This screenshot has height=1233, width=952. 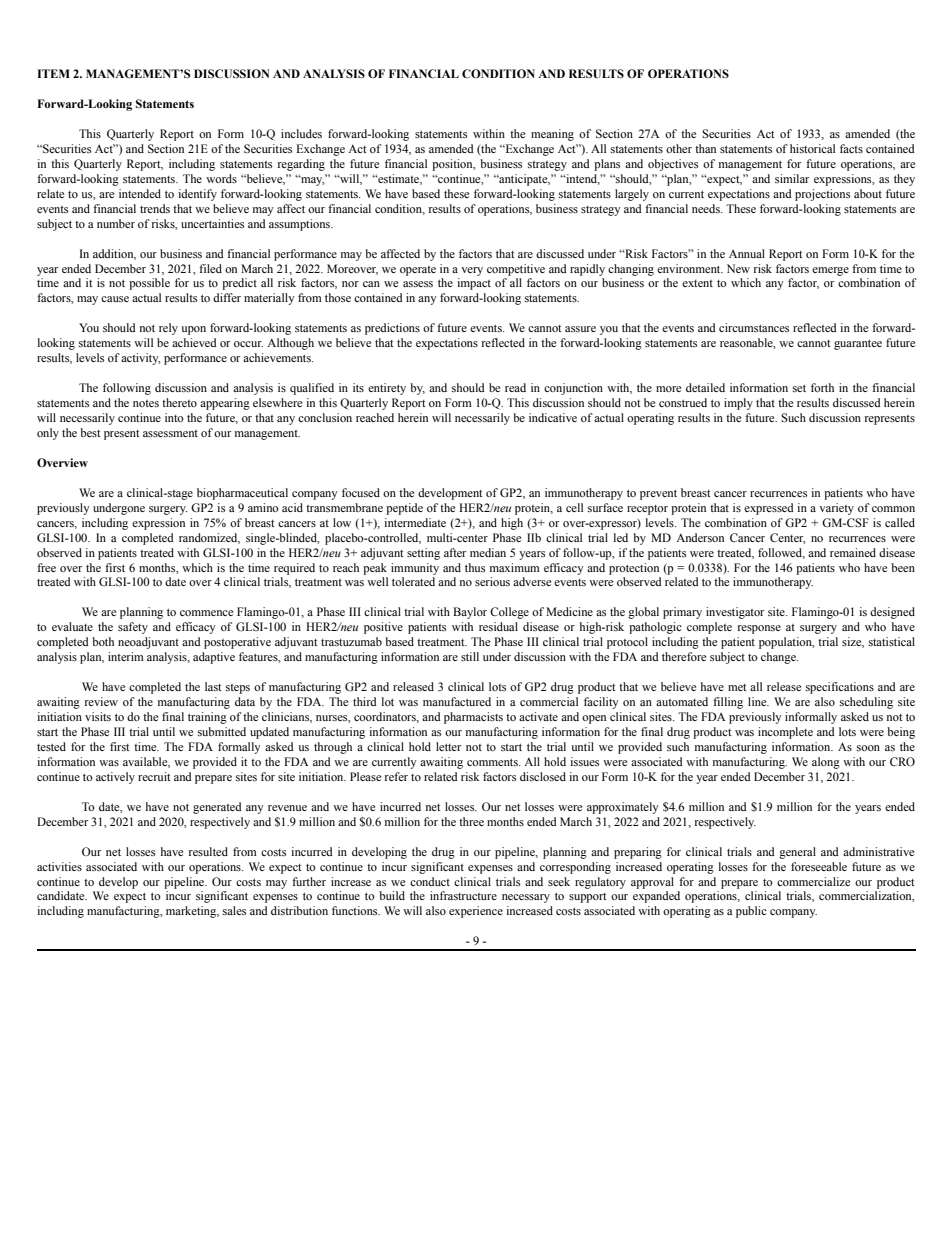 What do you see at coordinates (552, 135) in the screenshot?
I see `meaning` at bounding box center [552, 135].
